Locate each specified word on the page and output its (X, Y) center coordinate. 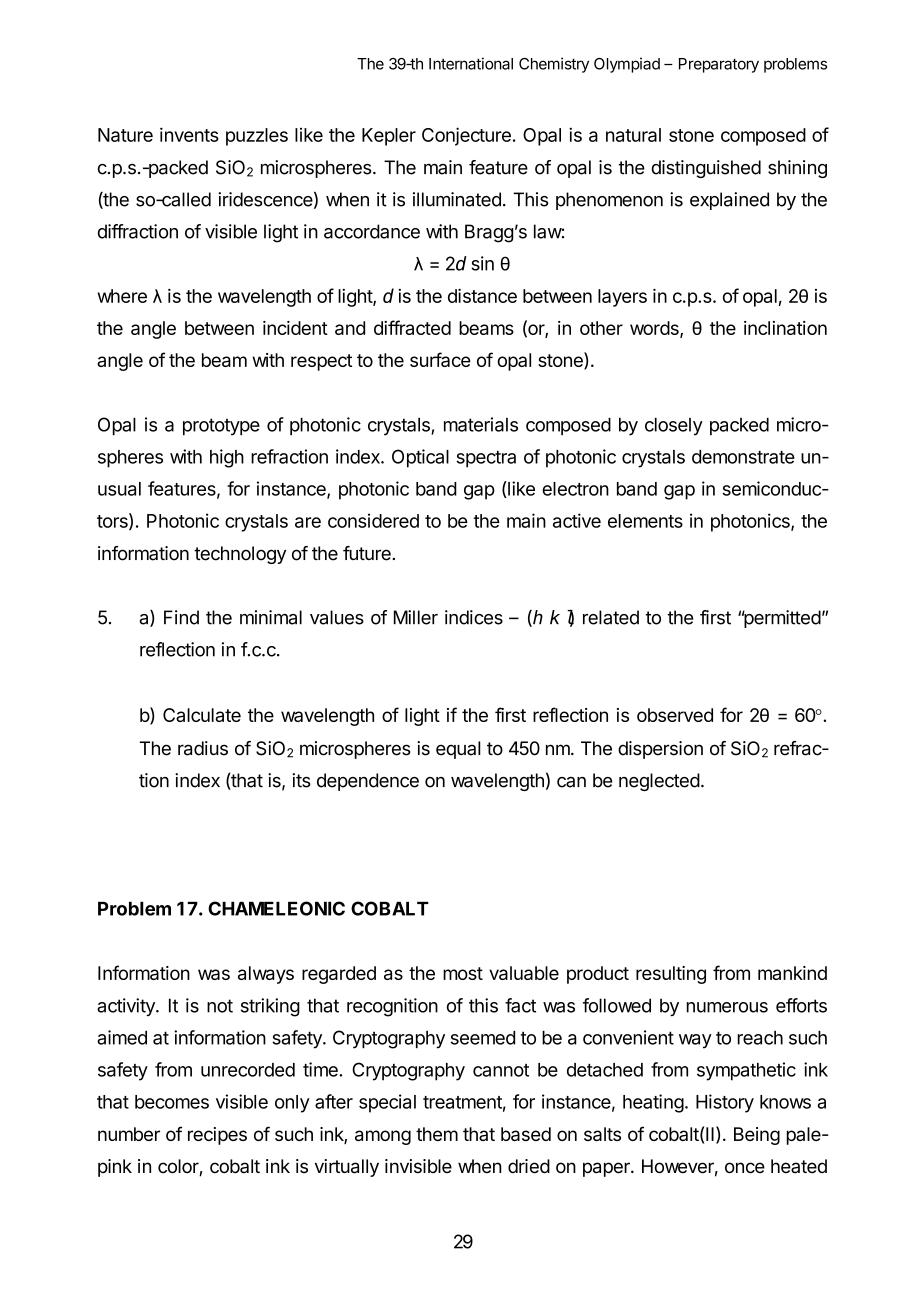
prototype (221, 427)
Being (757, 1136)
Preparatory (719, 65)
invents (189, 134)
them (437, 1134)
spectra (486, 459)
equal (458, 750)
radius (203, 748)
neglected (659, 782)
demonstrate (743, 457)
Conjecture (466, 136)
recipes (217, 1136)
